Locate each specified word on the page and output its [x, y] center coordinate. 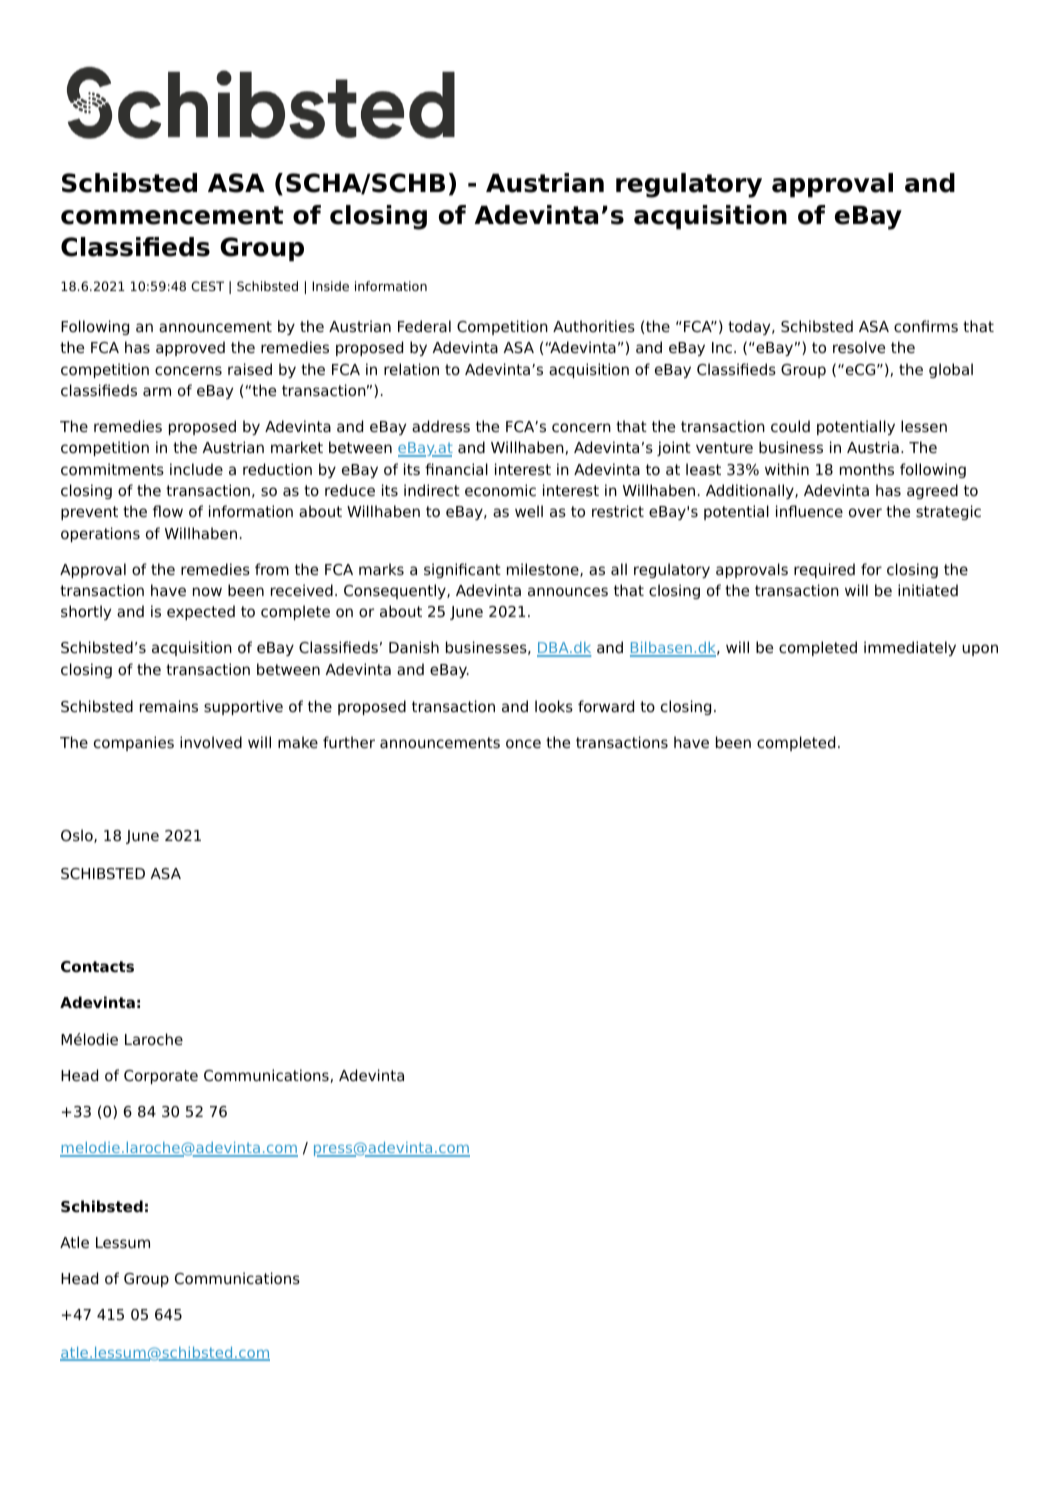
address [441, 426]
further [349, 742]
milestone [544, 570]
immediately [910, 648]
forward [606, 706]
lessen [924, 426]
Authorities [594, 326]
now [207, 592]
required [824, 570]
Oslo [78, 836]
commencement [172, 215]
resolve [859, 347]
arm [157, 391]
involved [211, 742]
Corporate [161, 1077]
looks [554, 706]
